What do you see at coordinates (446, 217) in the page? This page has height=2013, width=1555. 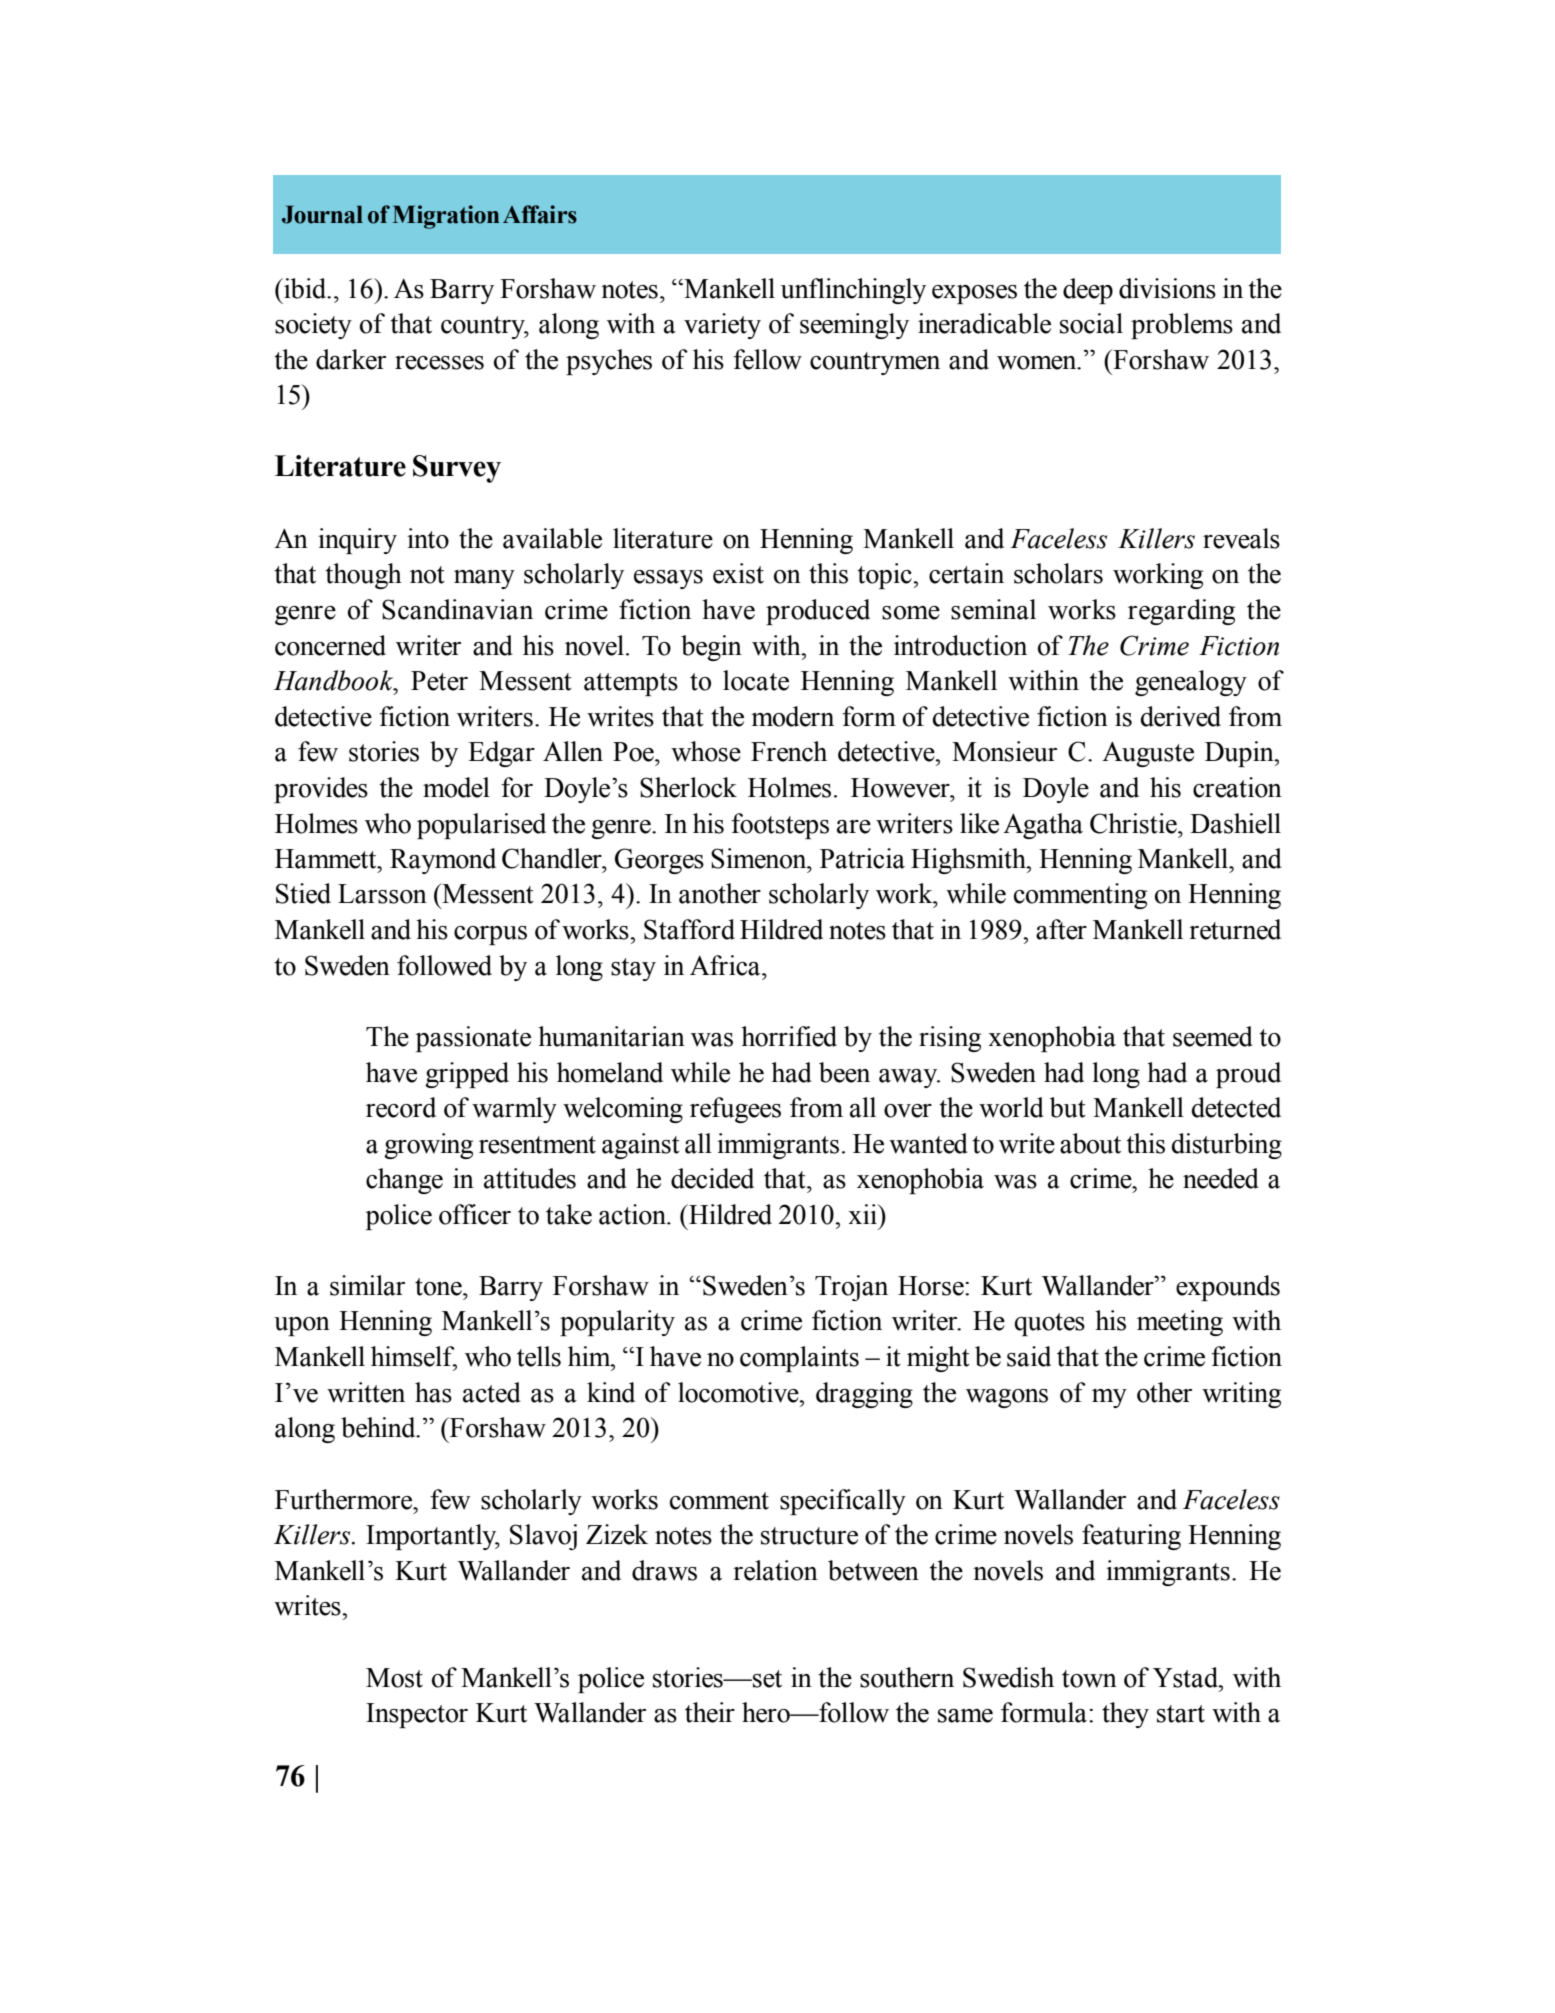 I see `Migration` at bounding box center [446, 217].
